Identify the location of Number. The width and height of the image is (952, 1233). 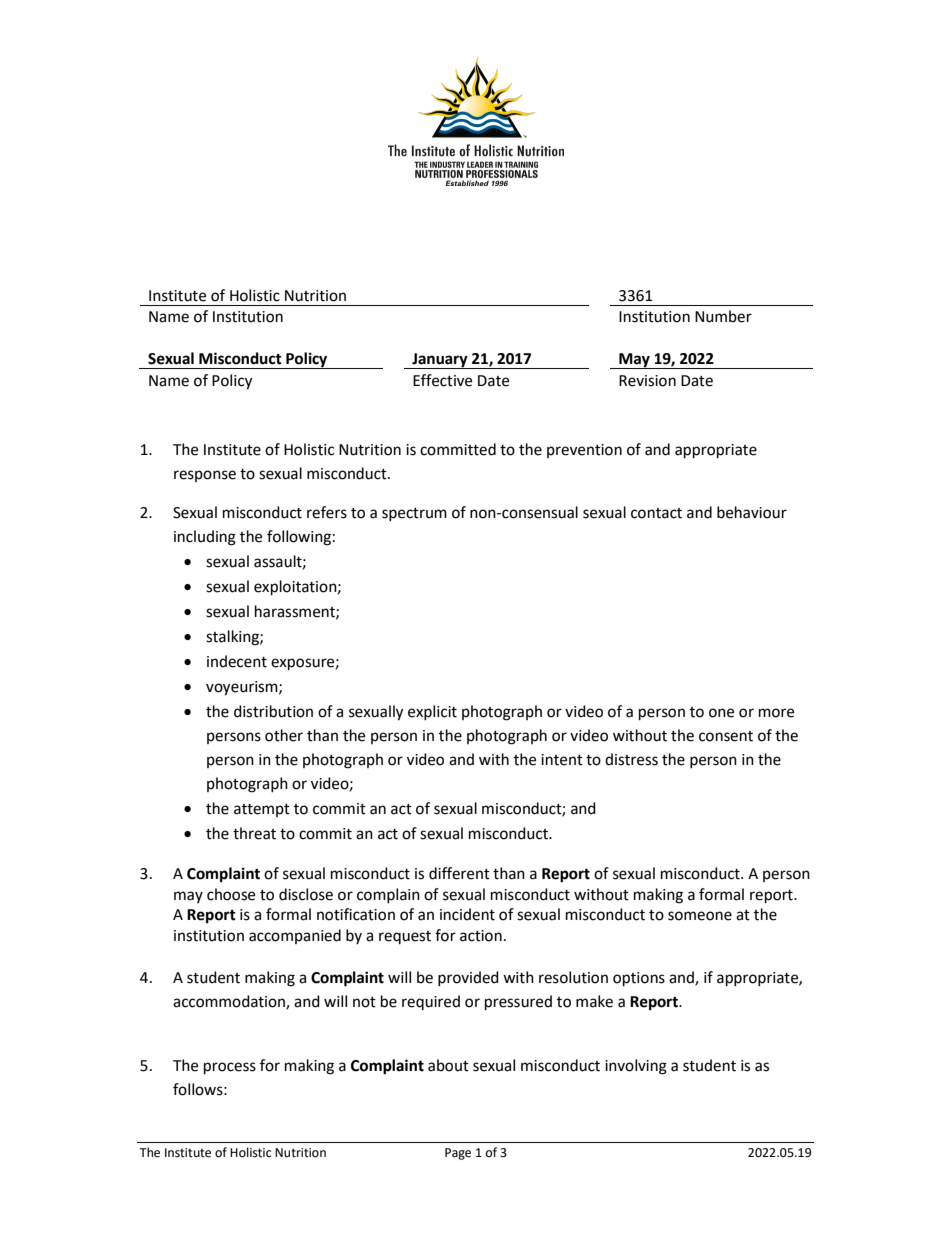
(723, 316).
